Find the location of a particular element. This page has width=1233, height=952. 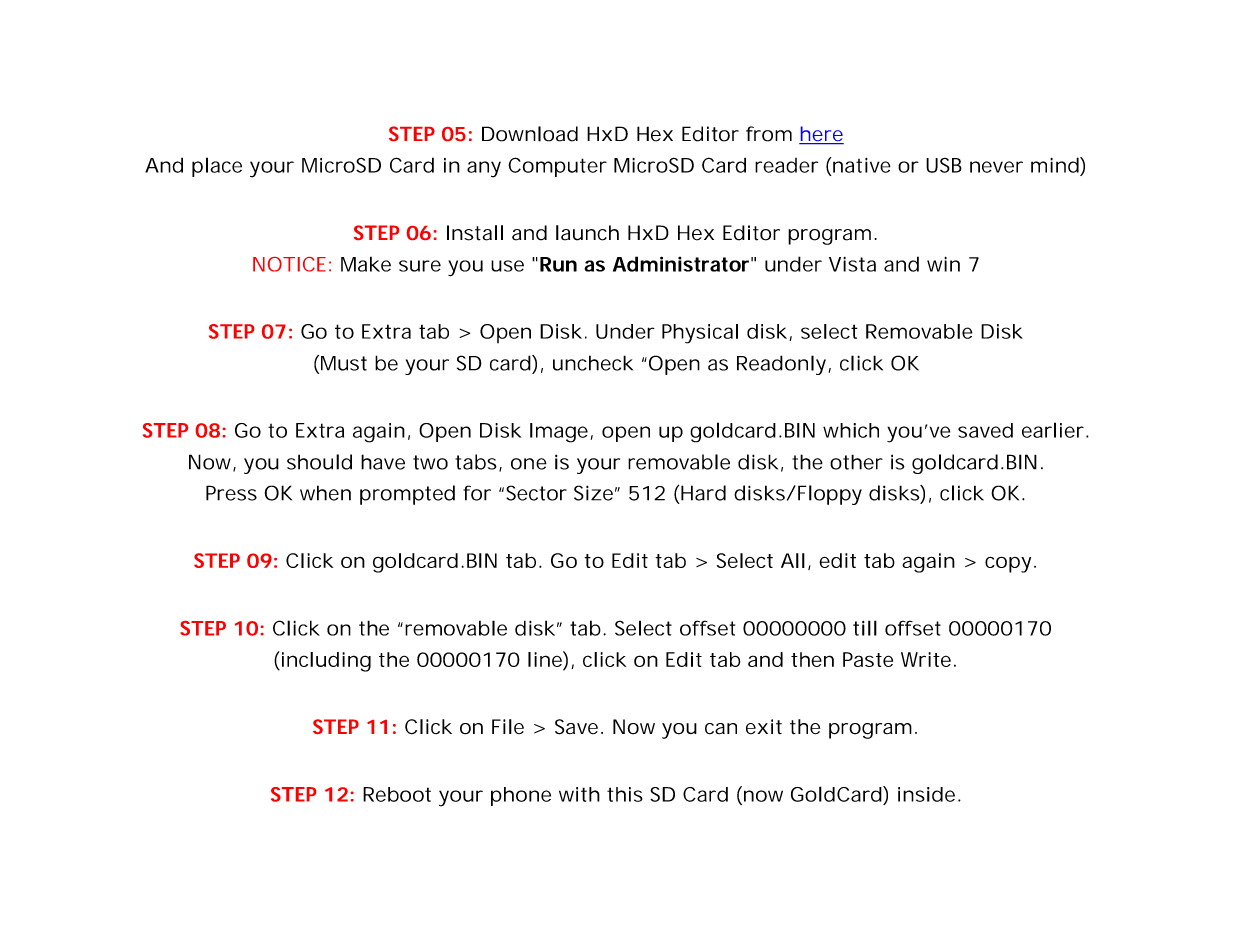

line is located at coordinates (546, 659).
